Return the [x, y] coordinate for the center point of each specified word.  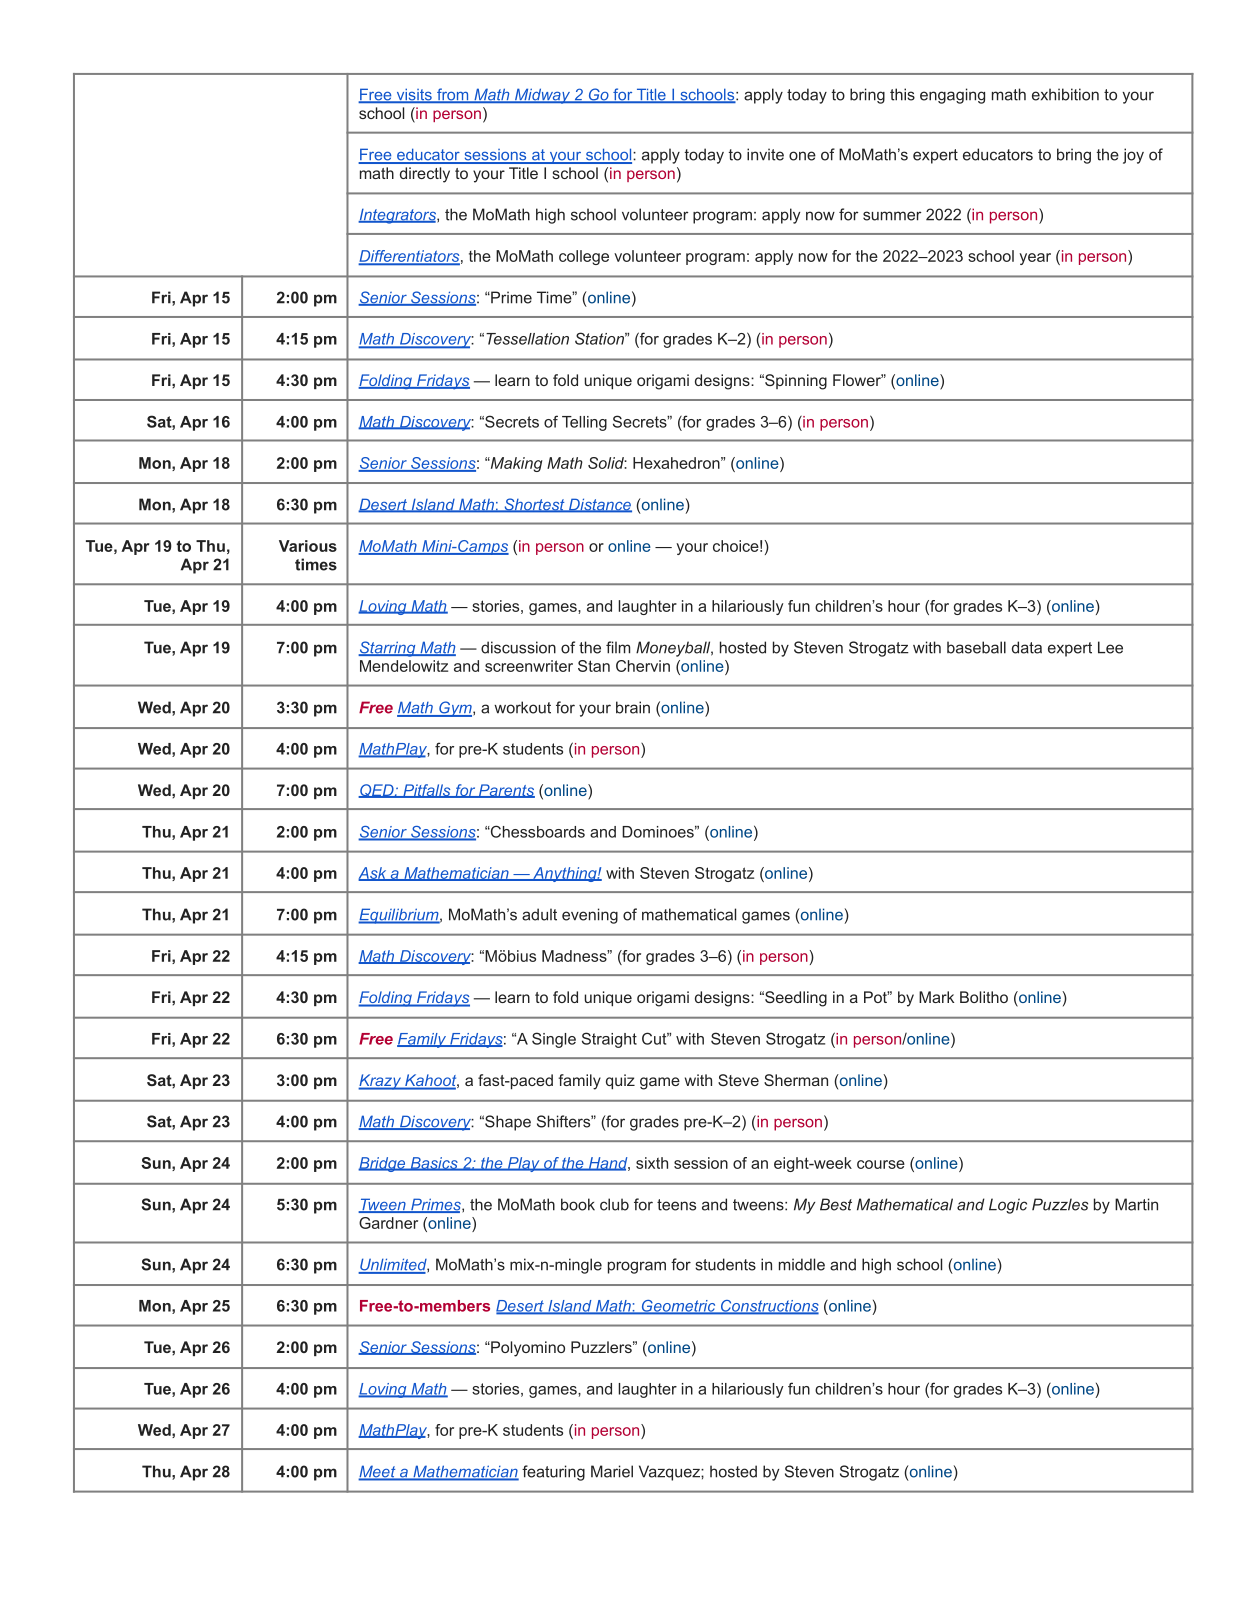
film [618, 647]
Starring [388, 649]
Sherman [796, 1080]
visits [414, 95]
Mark [936, 997]
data [1027, 647]
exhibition [1065, 94]
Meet [378, 1472]
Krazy [380, 1082]
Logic [1008, 1206]
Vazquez [670, 1473]
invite [765, 154]
